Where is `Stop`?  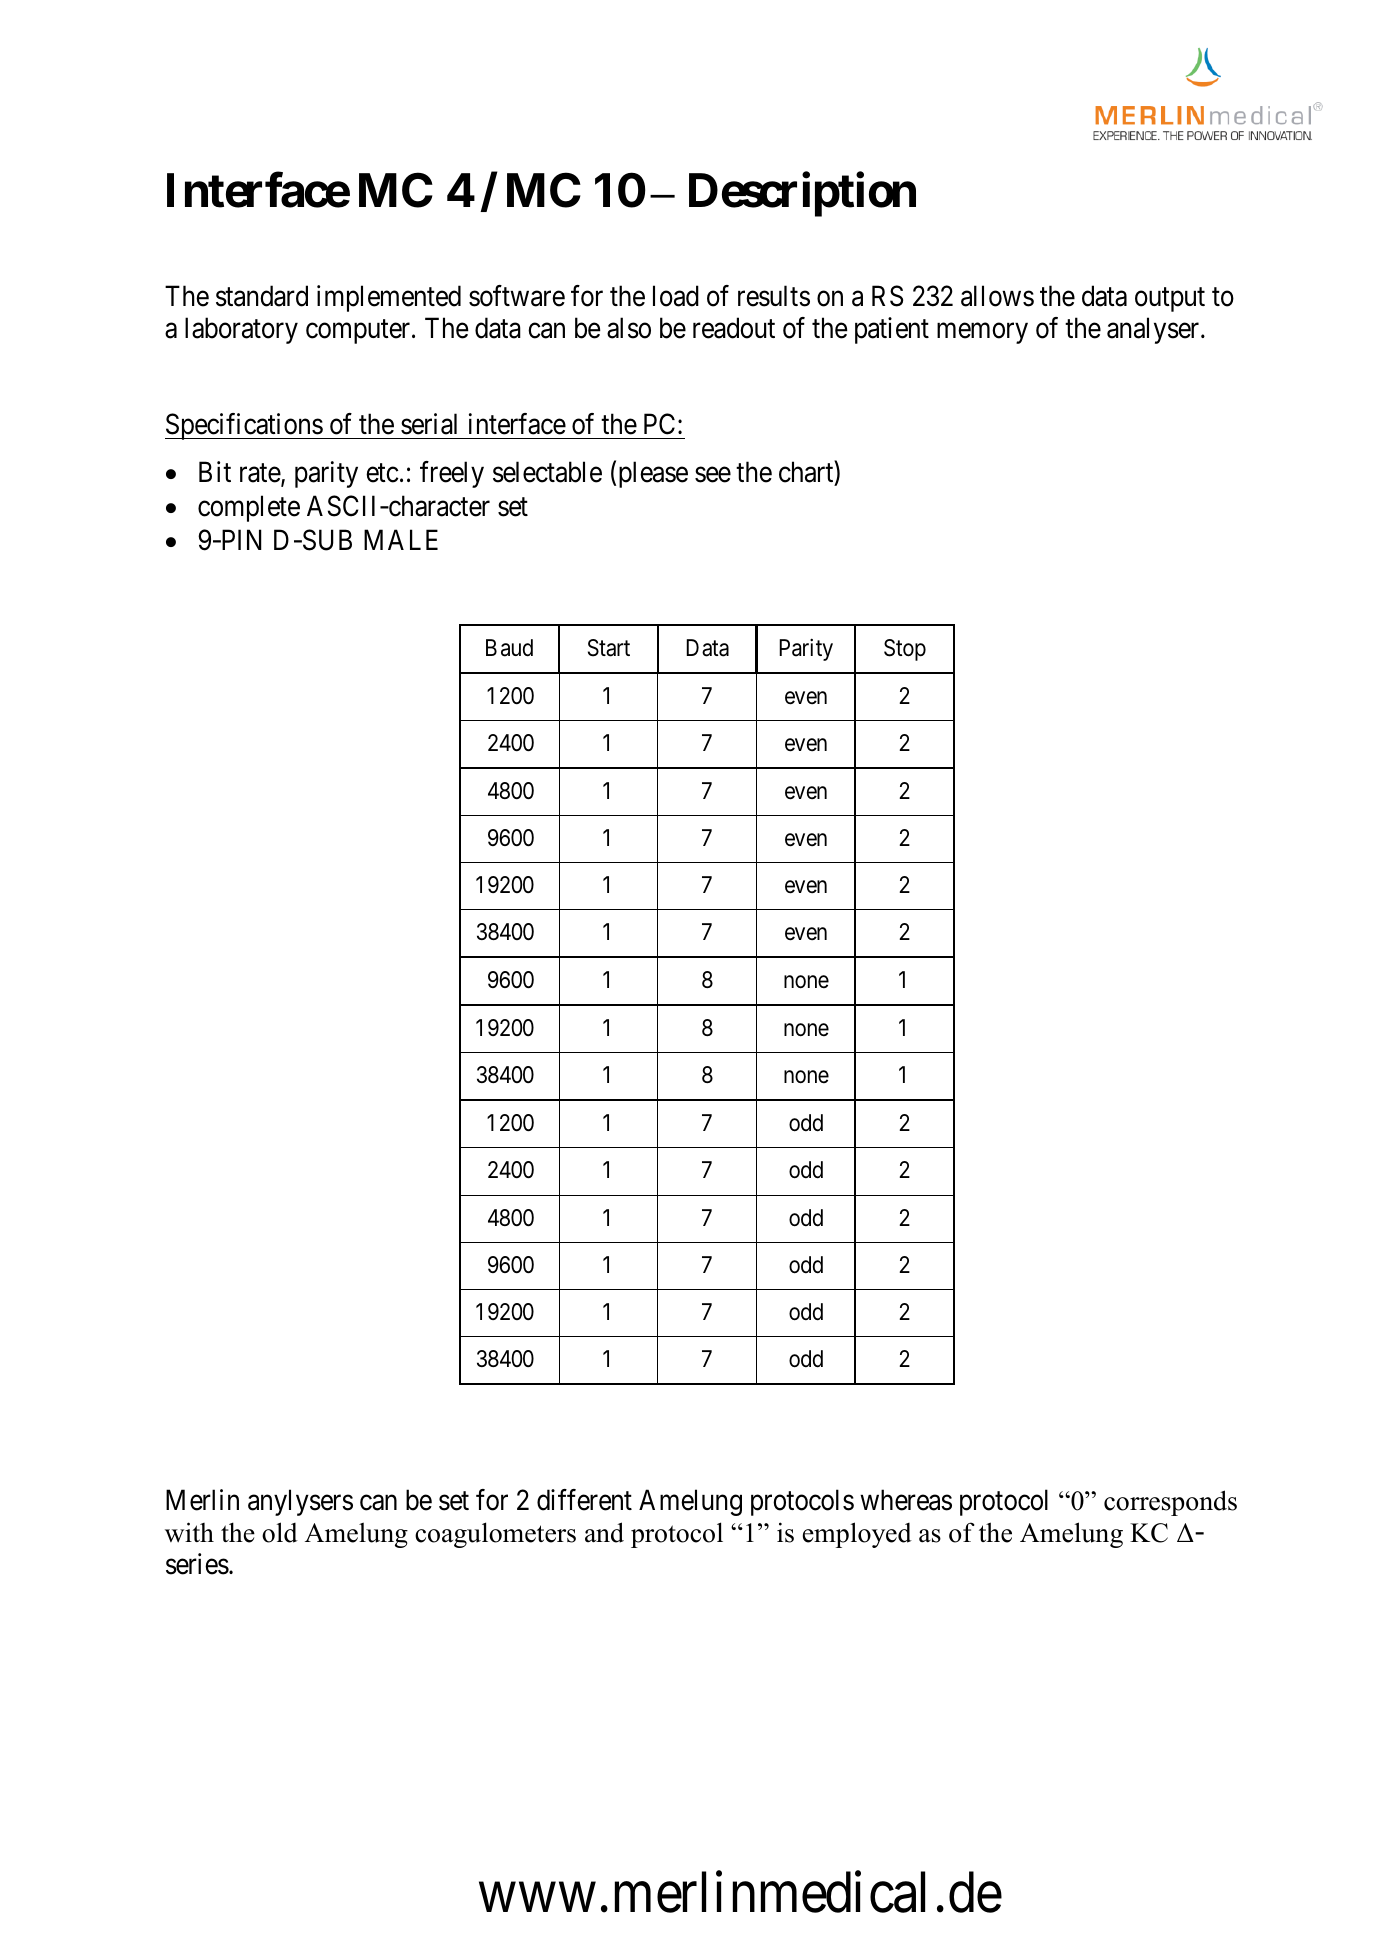 Stop is located at coordinates (905, 650).
